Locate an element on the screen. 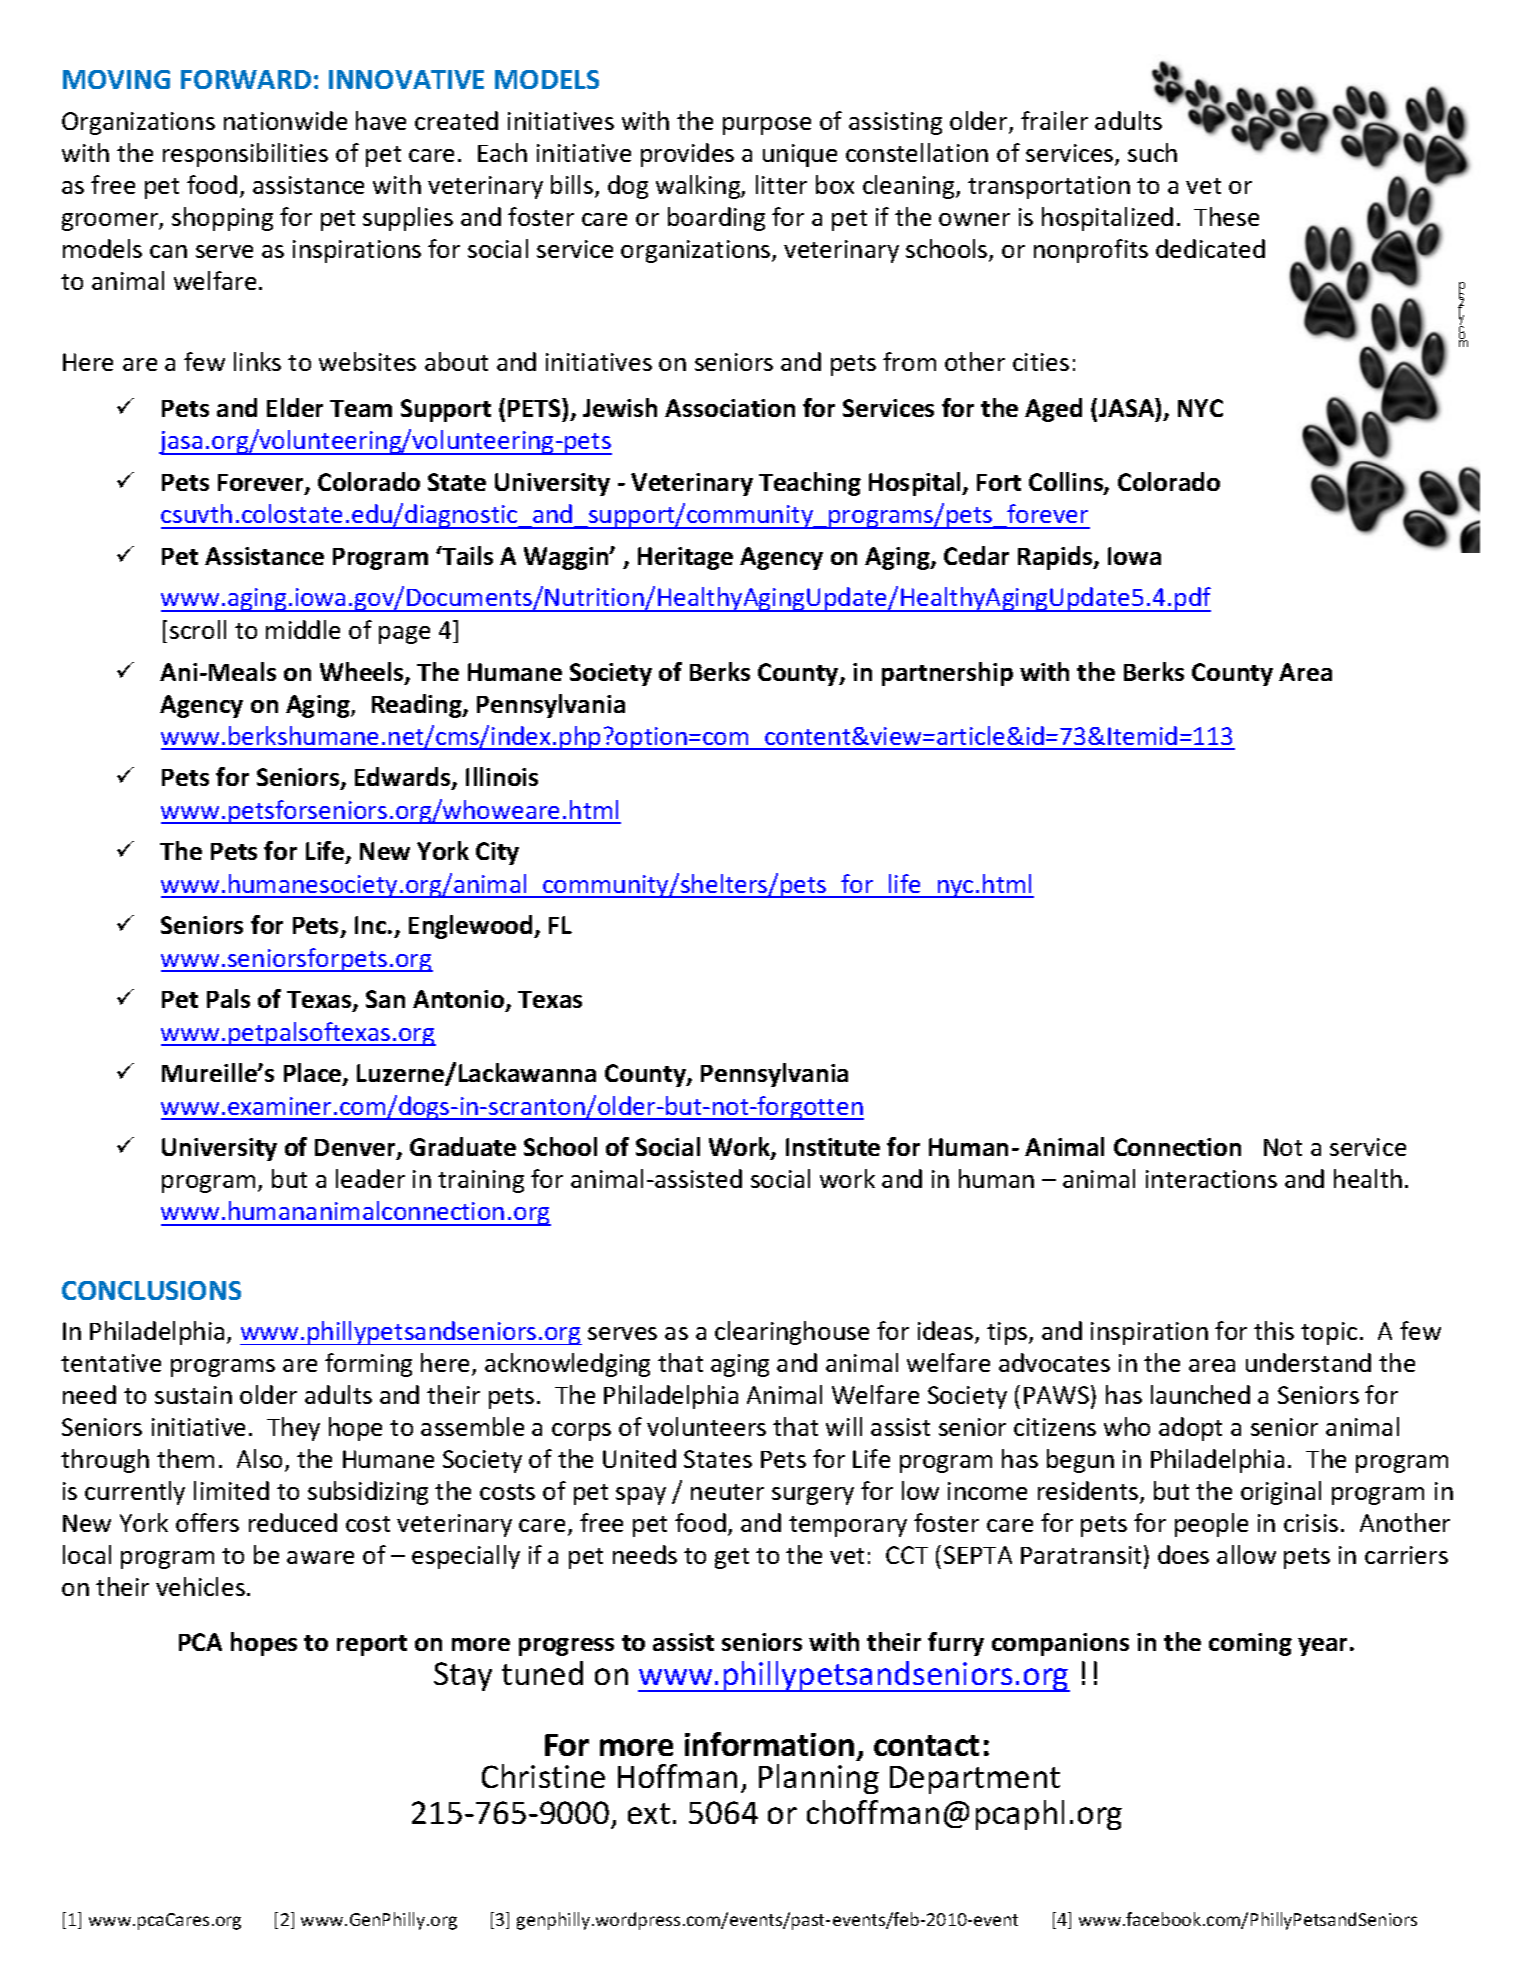  Englewood is located at coordinates (472, 927).
